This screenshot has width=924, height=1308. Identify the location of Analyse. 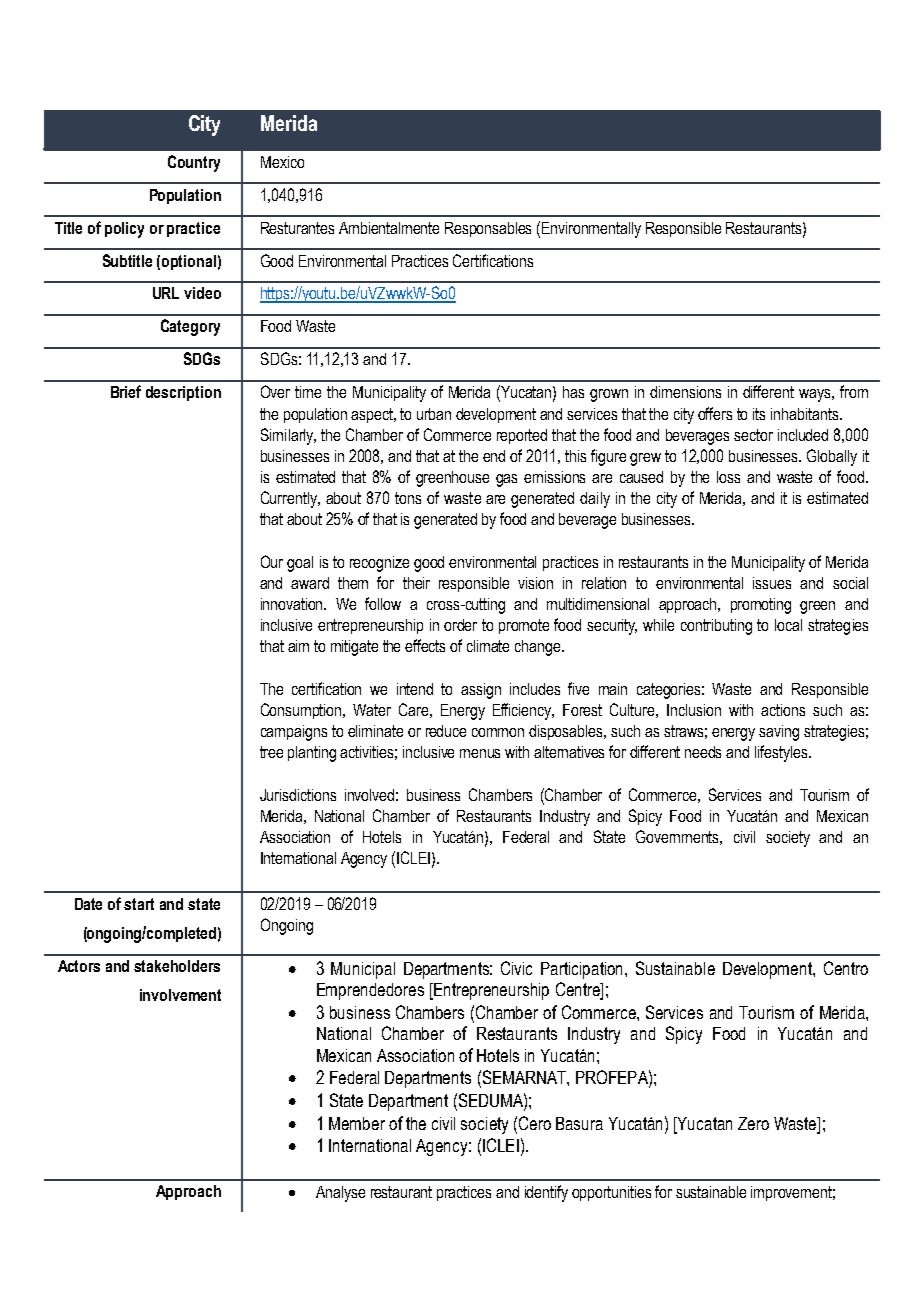
(340, 1194).
